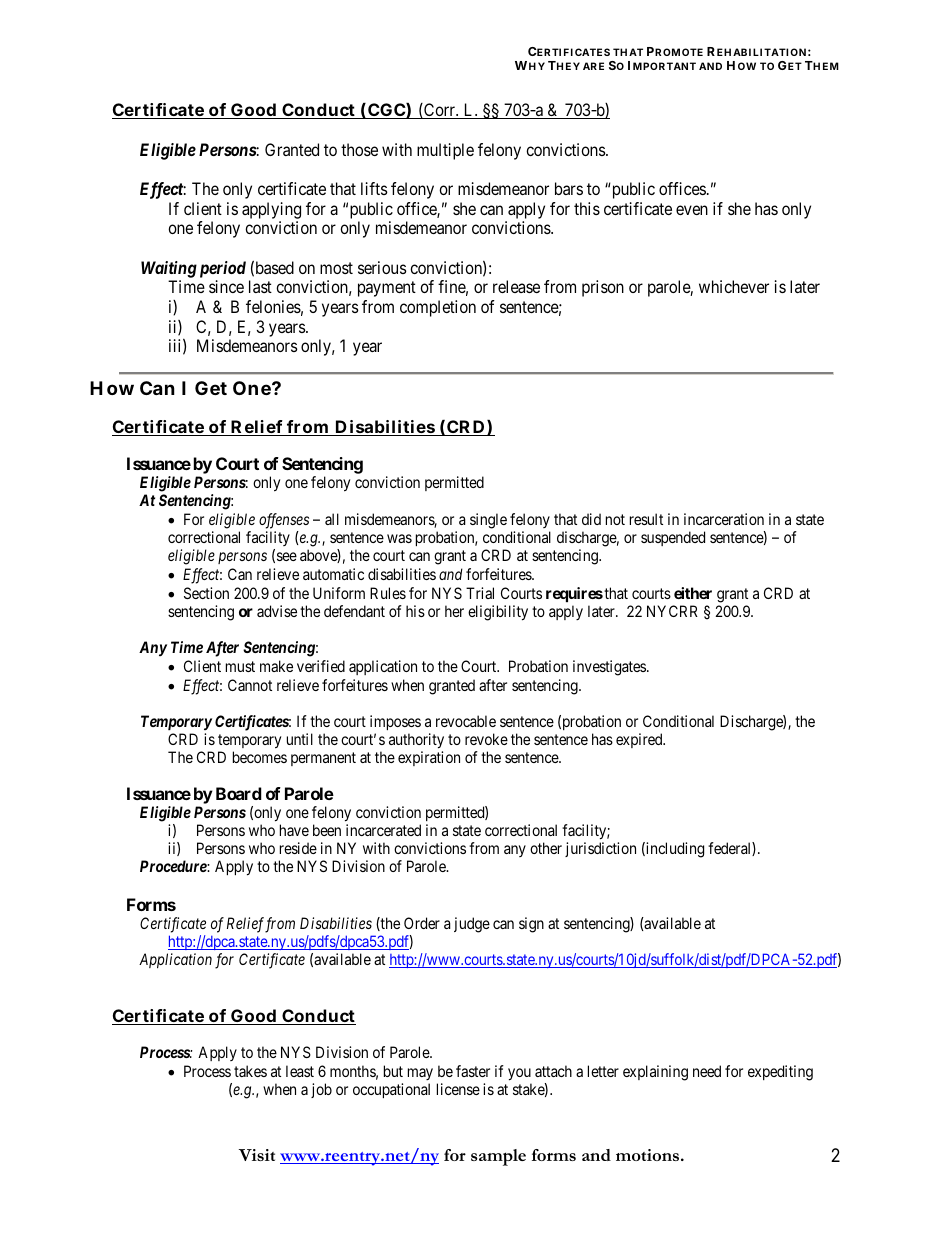 Image resolution: width=952 pixels, height=1233 pixels. What do you see at coordinates (486, 739) in the screenshot?
I see `revoke` at bounding box center [486, 739].
